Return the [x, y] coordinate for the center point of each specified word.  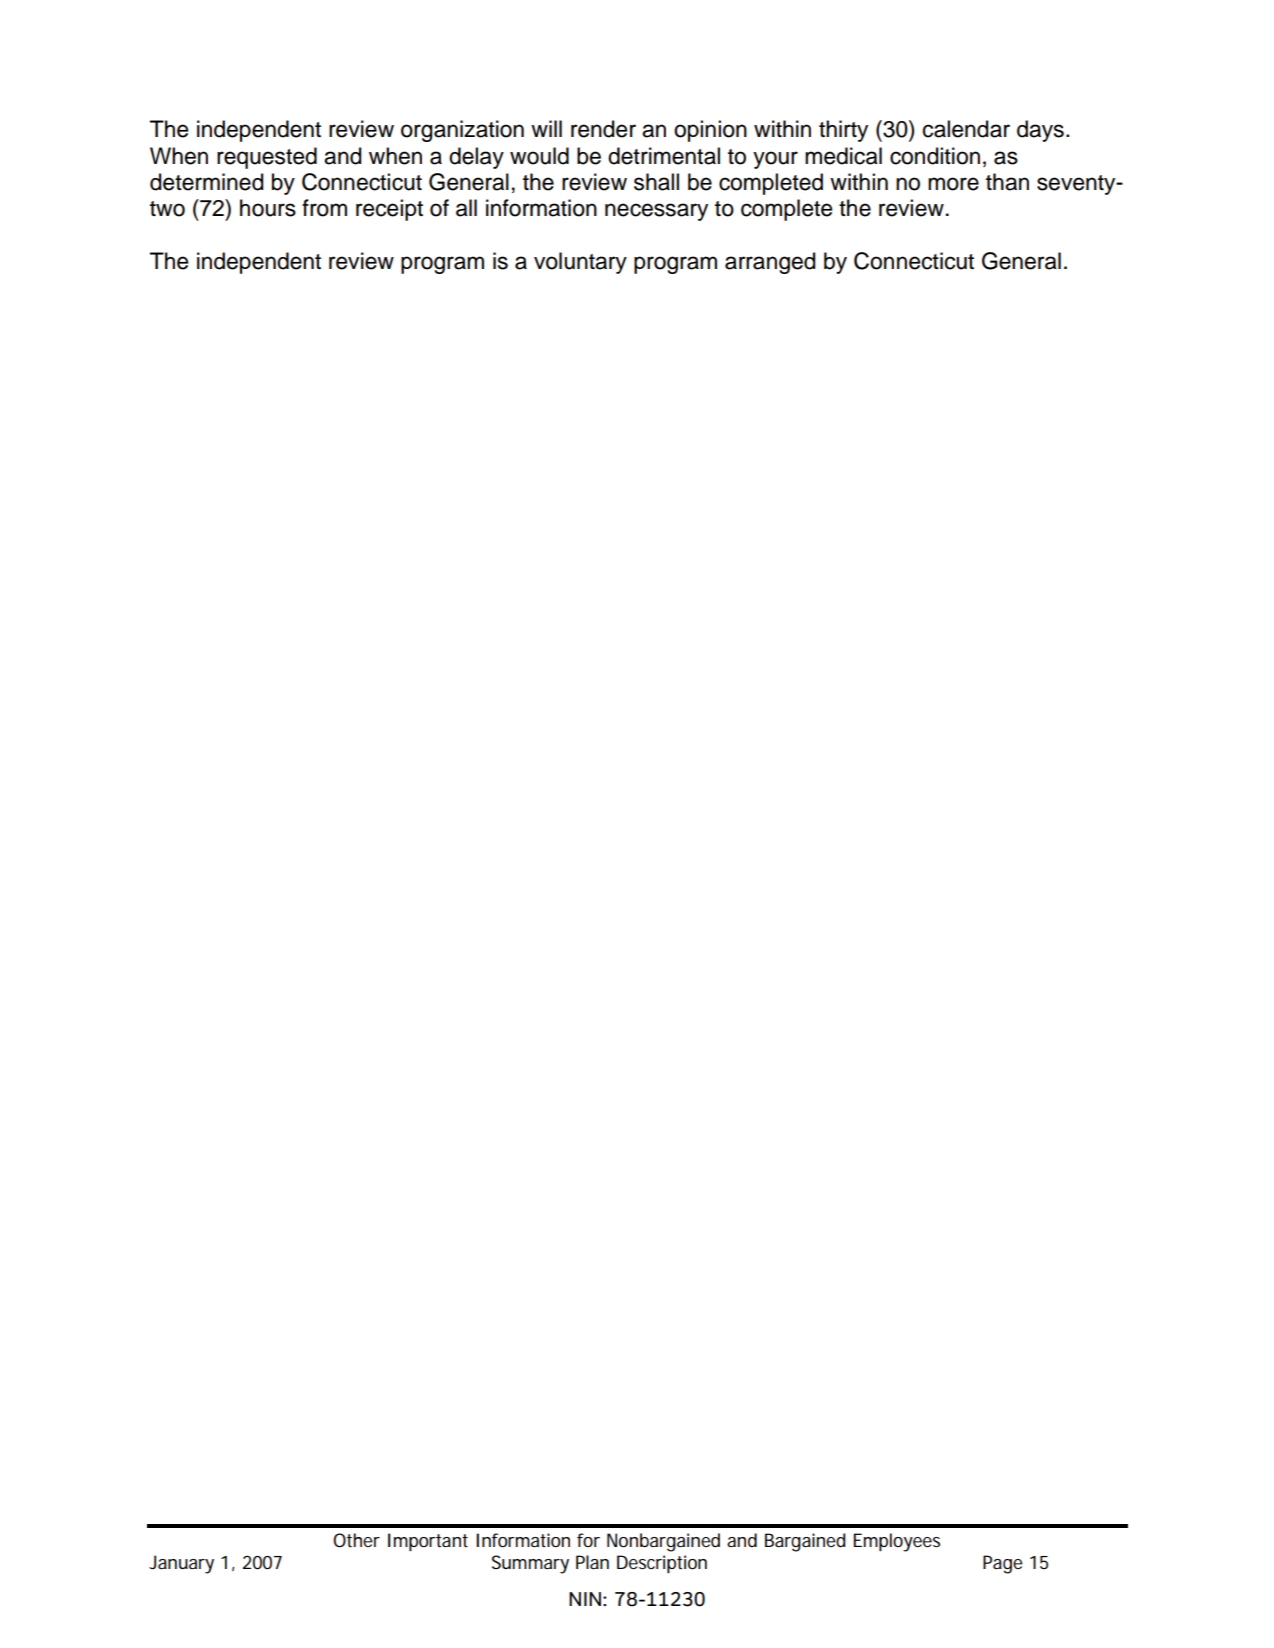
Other [356, 1540]
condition [935, 156]
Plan [592, 1562]
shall [656, 182]
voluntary [580, 263]
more [953, 184]
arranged [770, 263]
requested [267, 158]
